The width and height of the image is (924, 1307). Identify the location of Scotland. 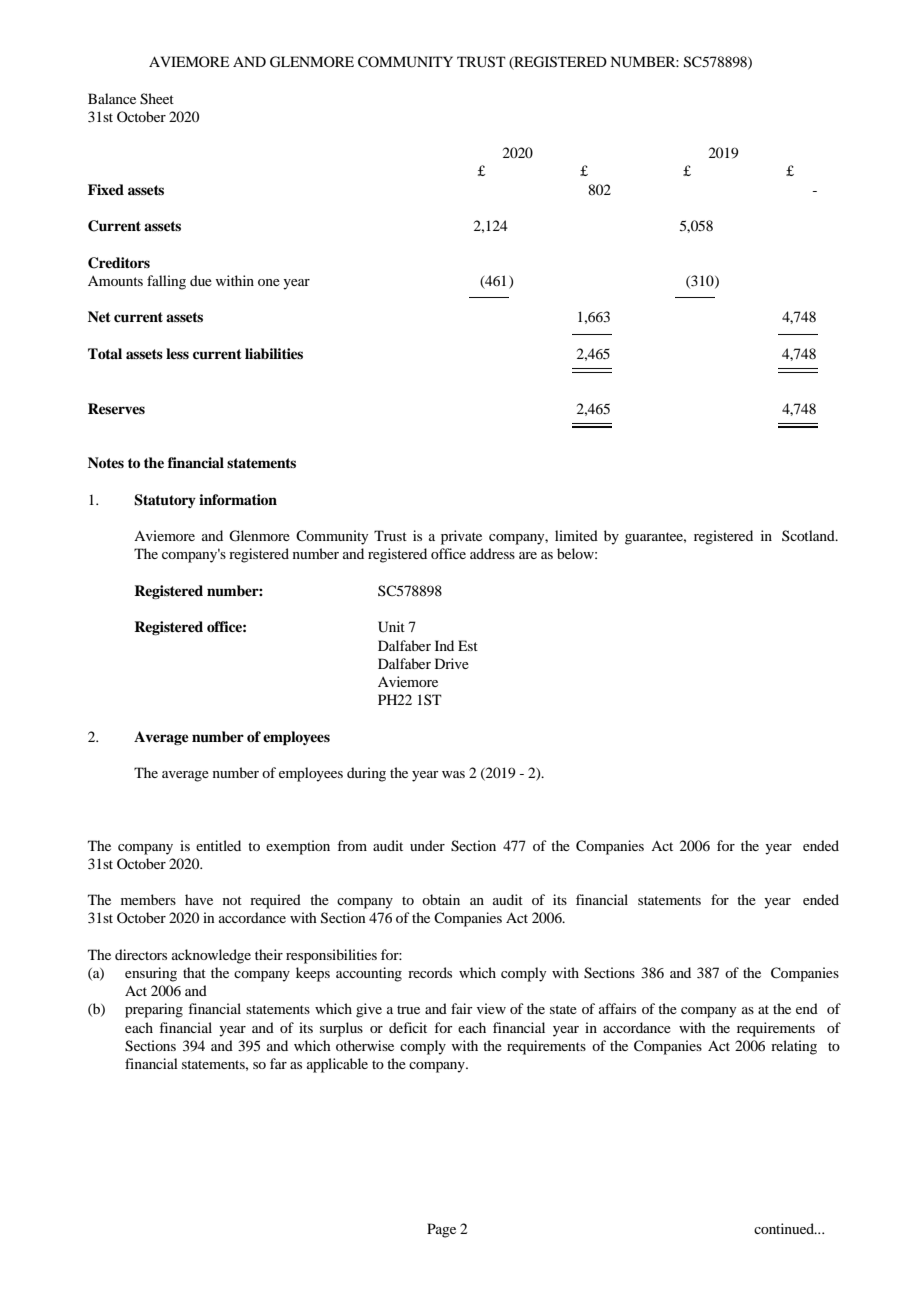
(809, 535).
